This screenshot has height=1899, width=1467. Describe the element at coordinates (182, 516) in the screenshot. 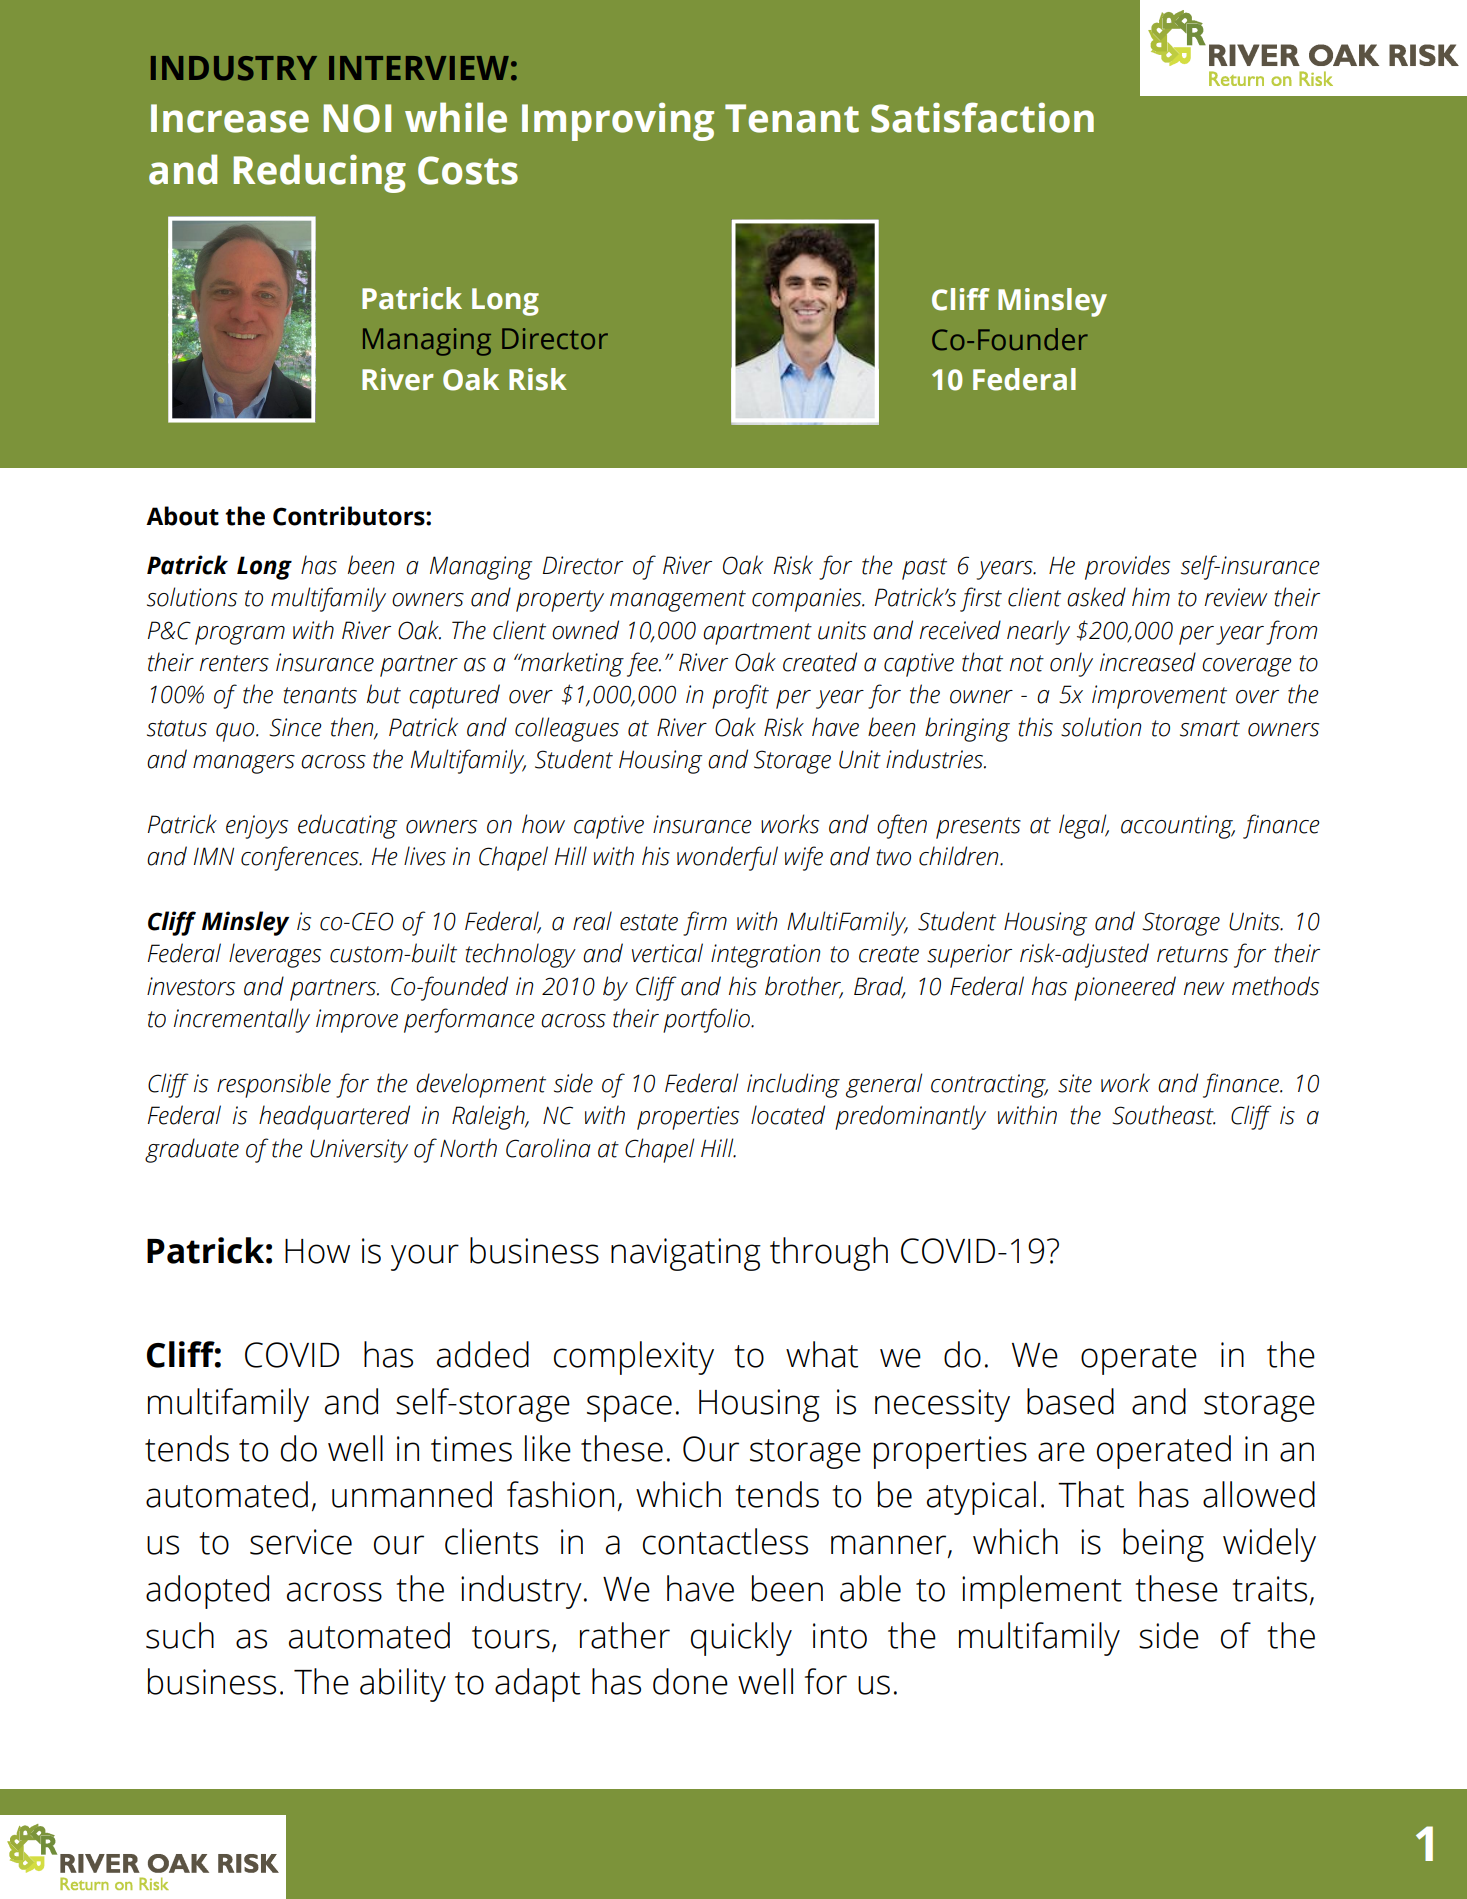

I see `About` at that location.
